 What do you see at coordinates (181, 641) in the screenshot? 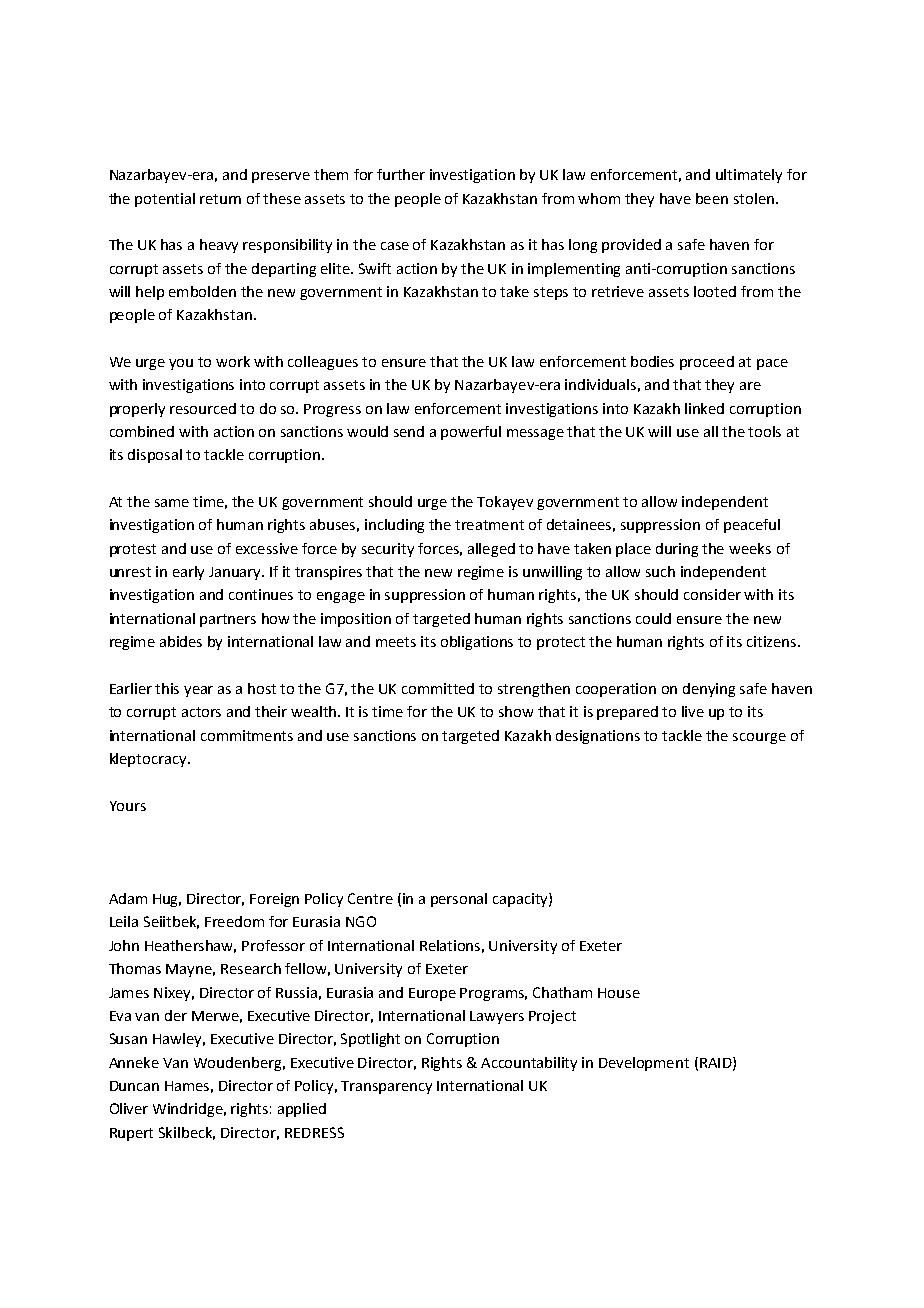
I see `abides` at bounding box center [181, 641].
